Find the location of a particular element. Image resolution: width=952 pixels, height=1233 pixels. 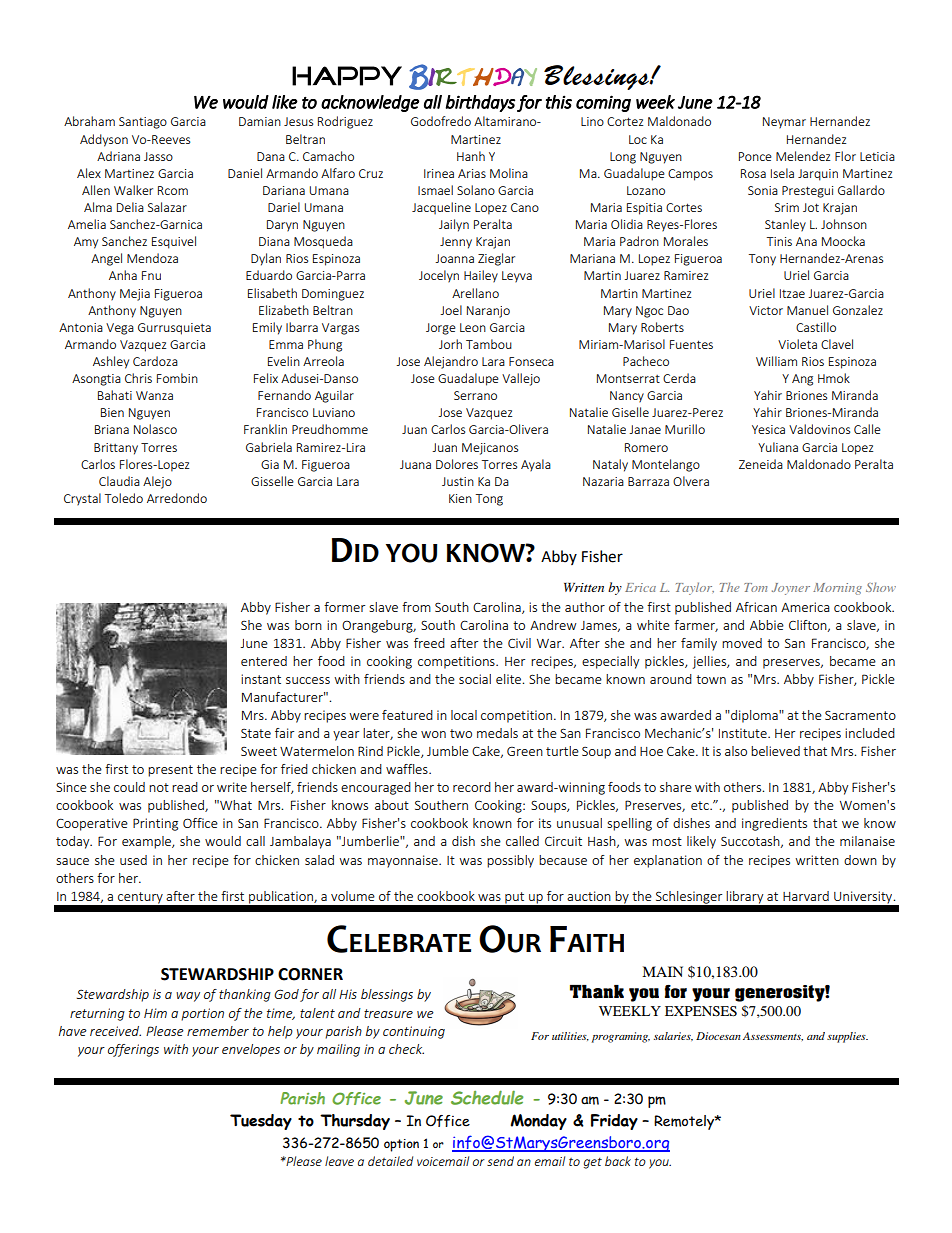

Ponce is located at coordinates (755, 156).
